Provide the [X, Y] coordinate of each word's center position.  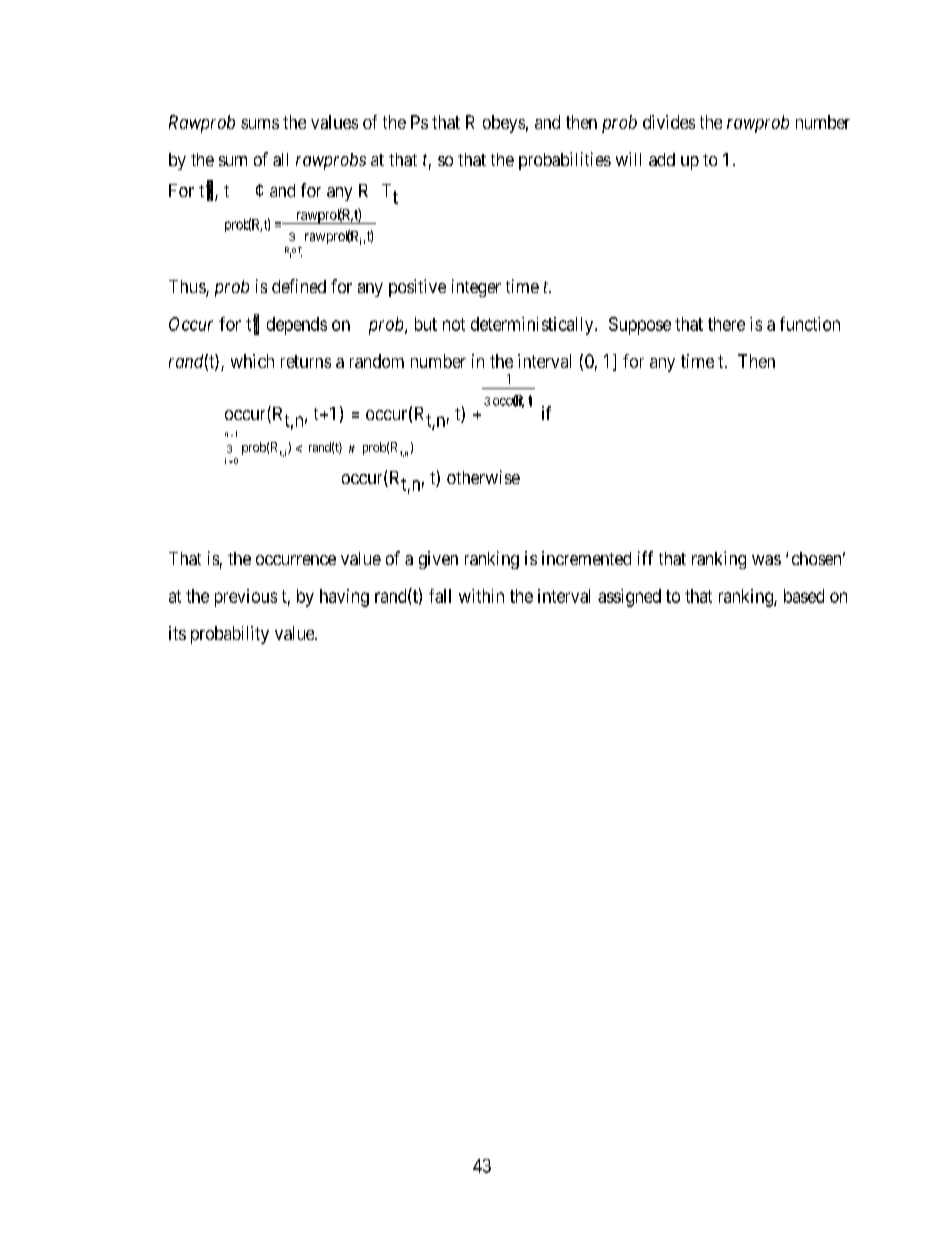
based [804, 596]
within [481, 596]
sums [260, 124]
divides [669, 122]
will [628, 159]
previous [246, 598]
